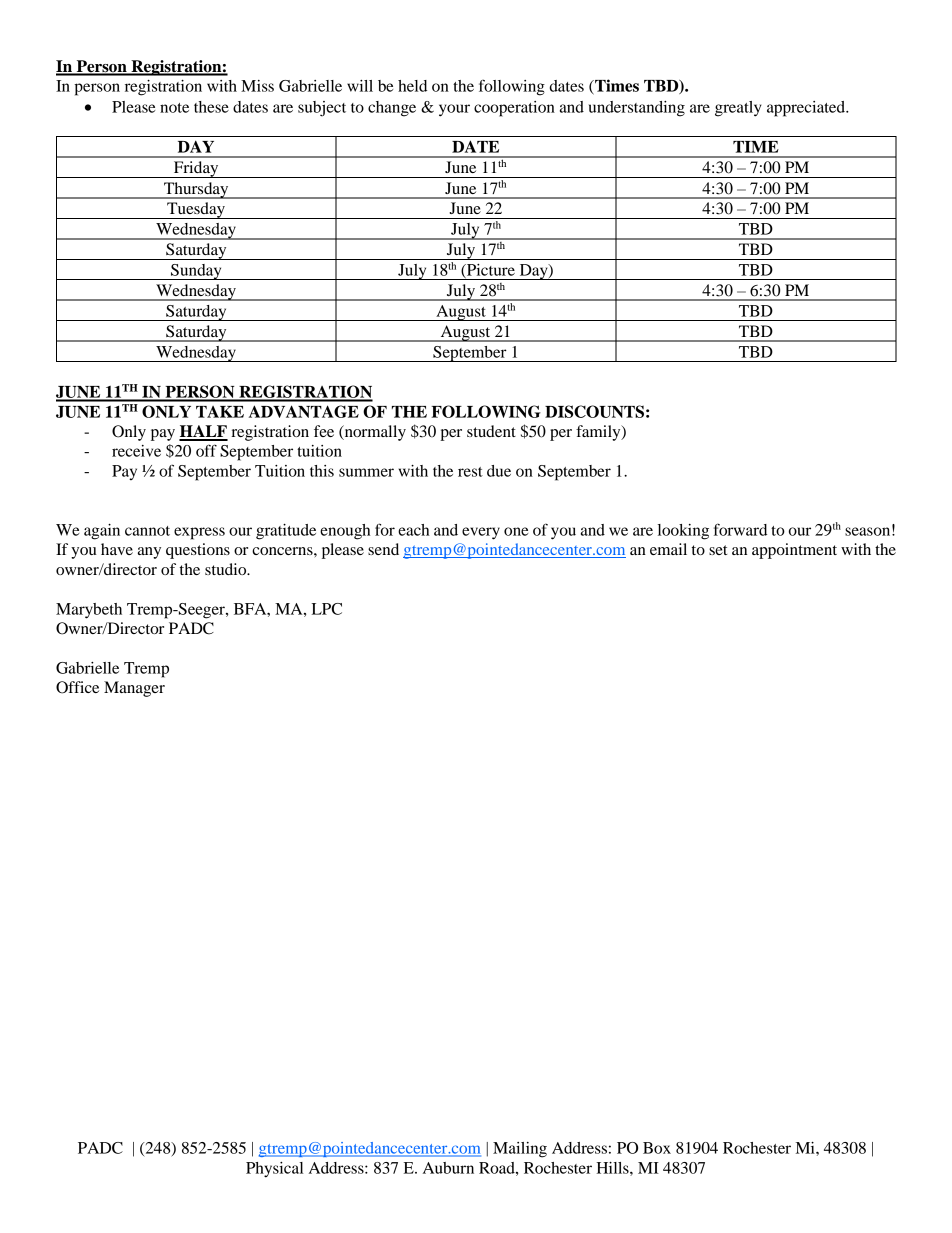 This screenshot has width=952, height=1233. Describe the element at coordinates (599, 433) in the screenshot. I see `family` at that location.
